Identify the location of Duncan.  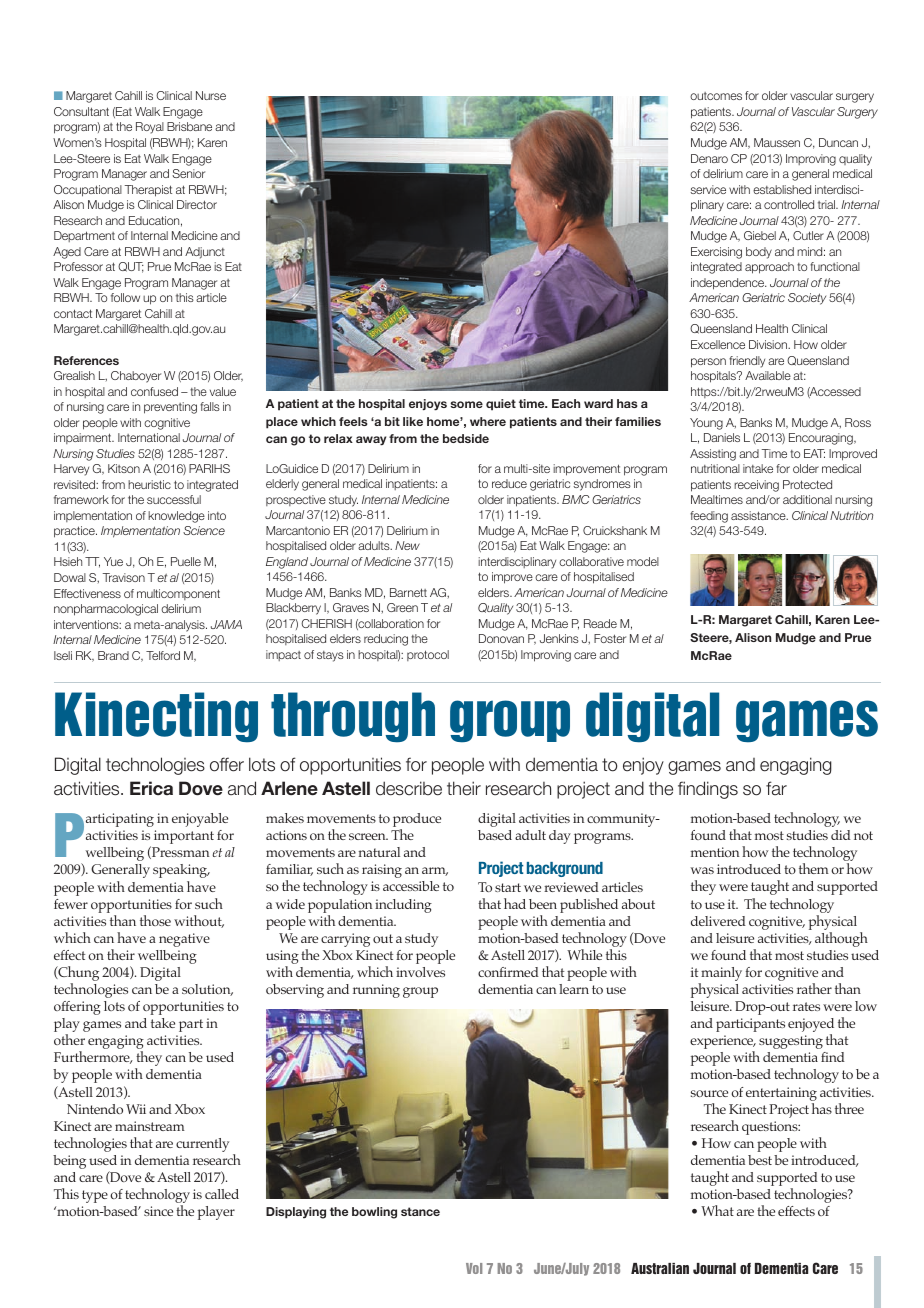
(838, 142).
